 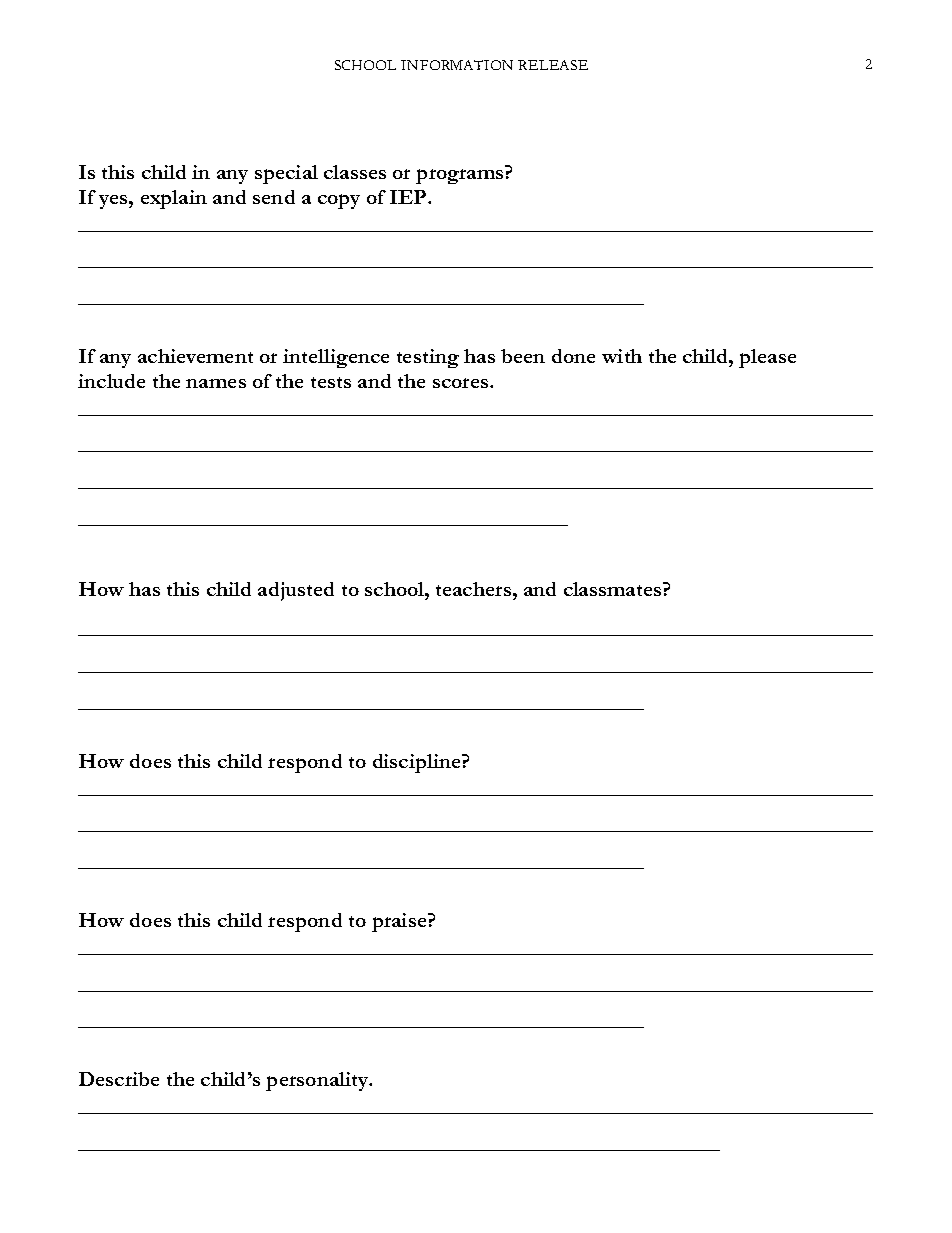 What do you see at coordinates (614, 589) in the screenshot?
I see `classmates` at bounding box center [614, 589].
